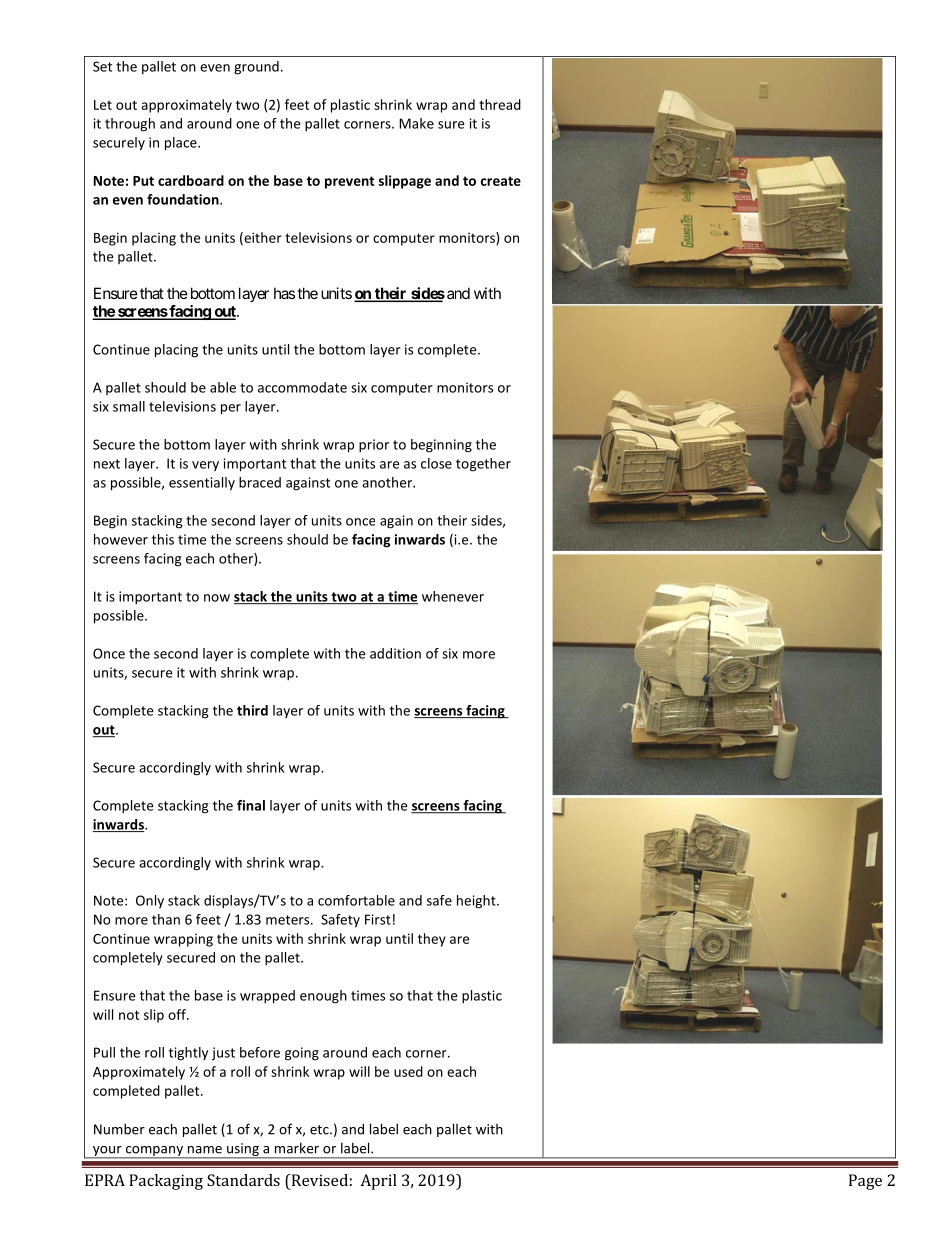 The height and width of the image is (1233, 952). Describe the element at coordinates (477, 902) in the image. I see `height` at that location.
